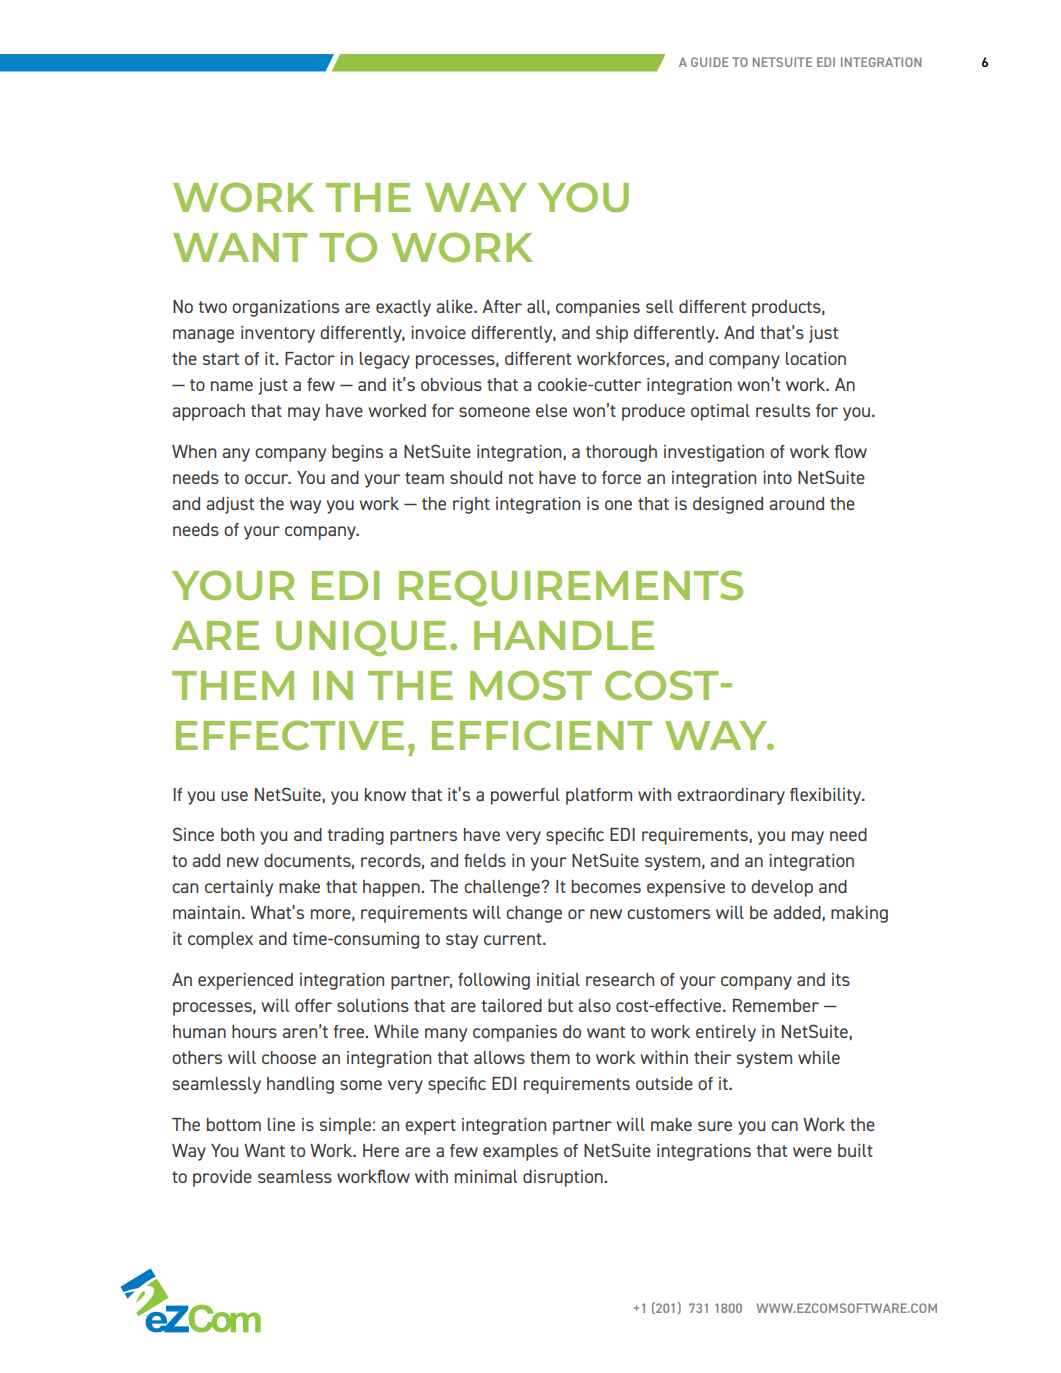 The height and width of the screenshot is (1373, 1061). What do you see at coordinates (285, 308) in the screenshot?
I see `organizations` at bounding box center [285, 308].
